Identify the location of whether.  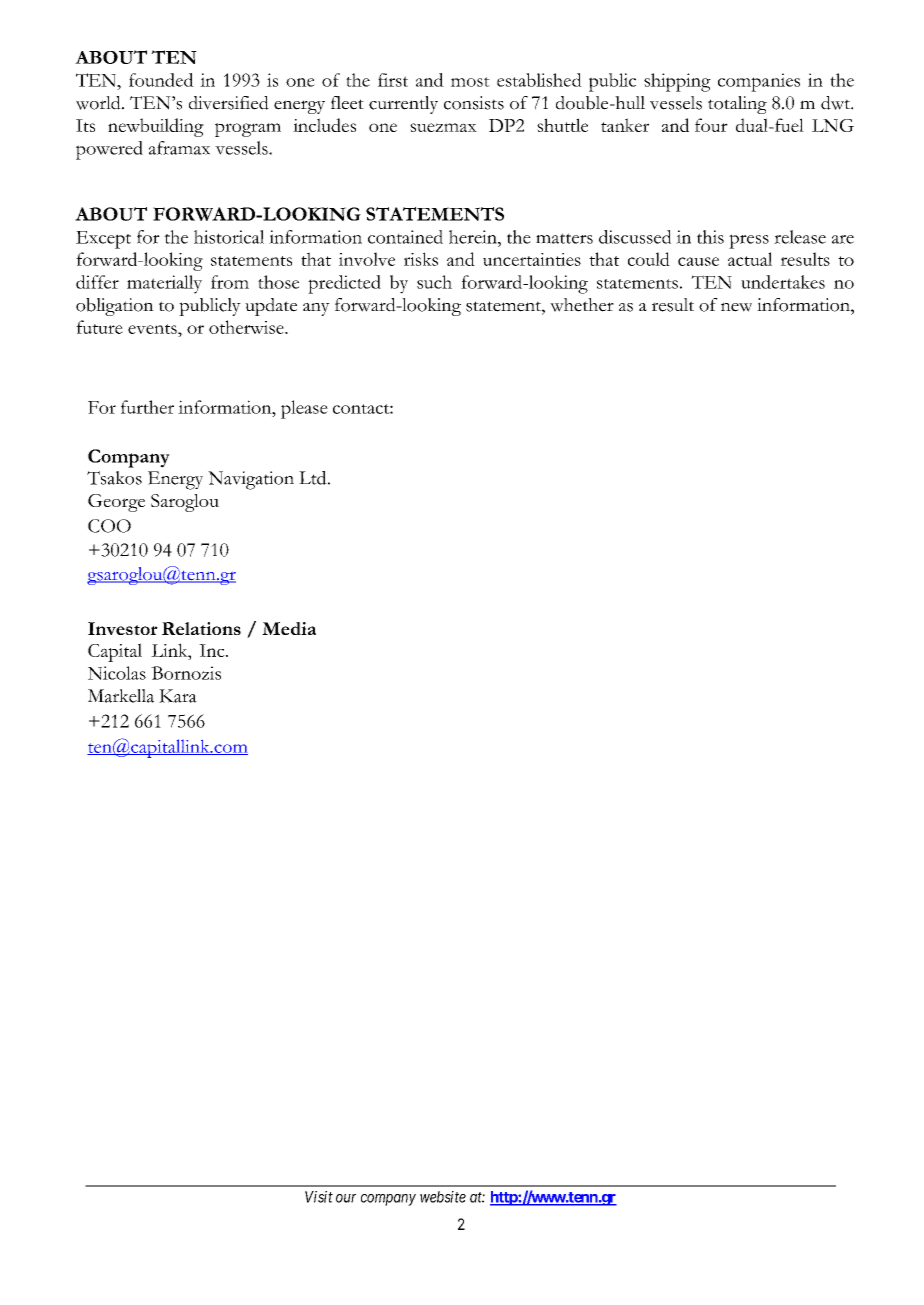
(582, 305).
